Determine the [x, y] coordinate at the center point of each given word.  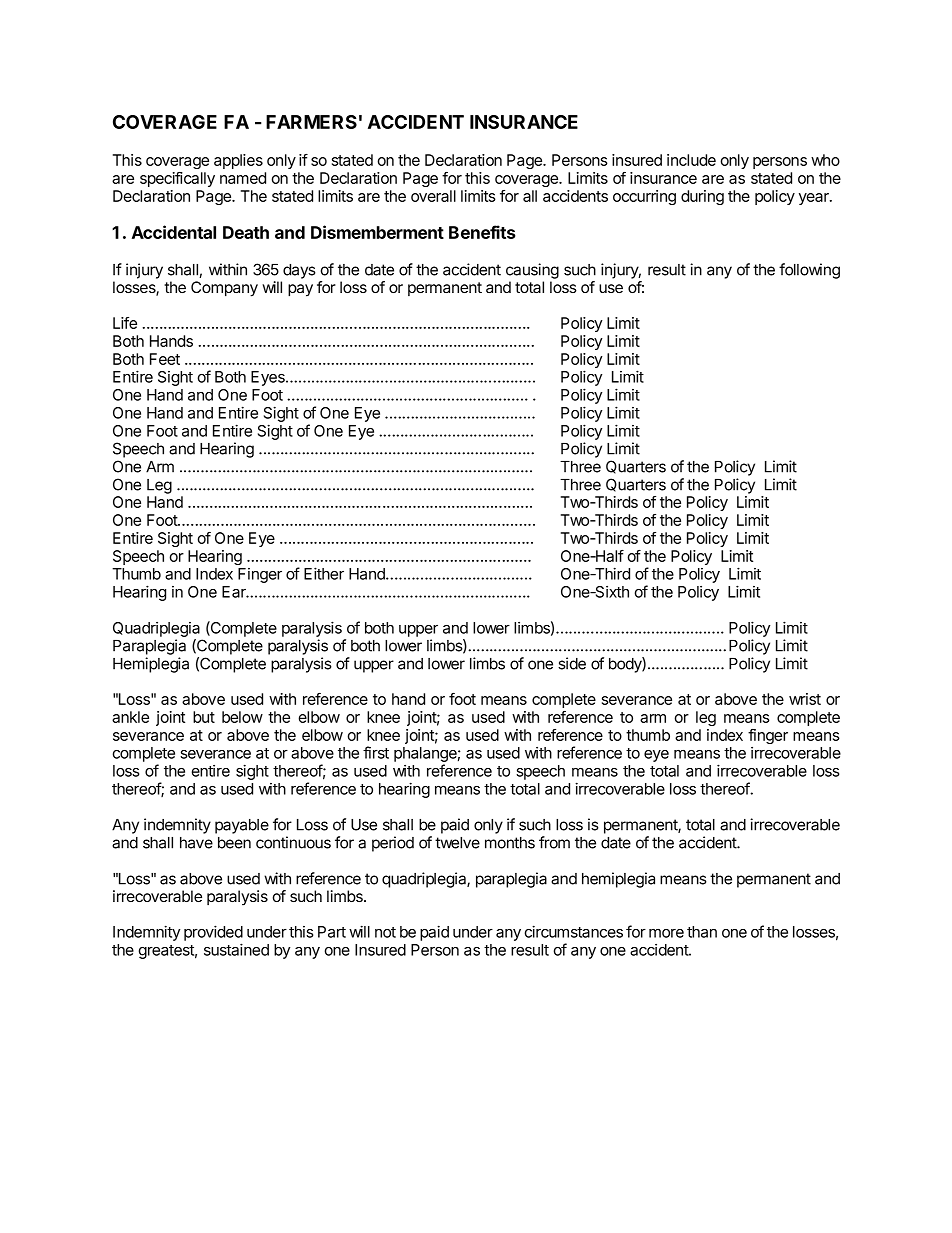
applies [238, 161]
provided [213, 933]
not [385, 932]
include [691, 160]
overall [433, 196]
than [702, 932]
